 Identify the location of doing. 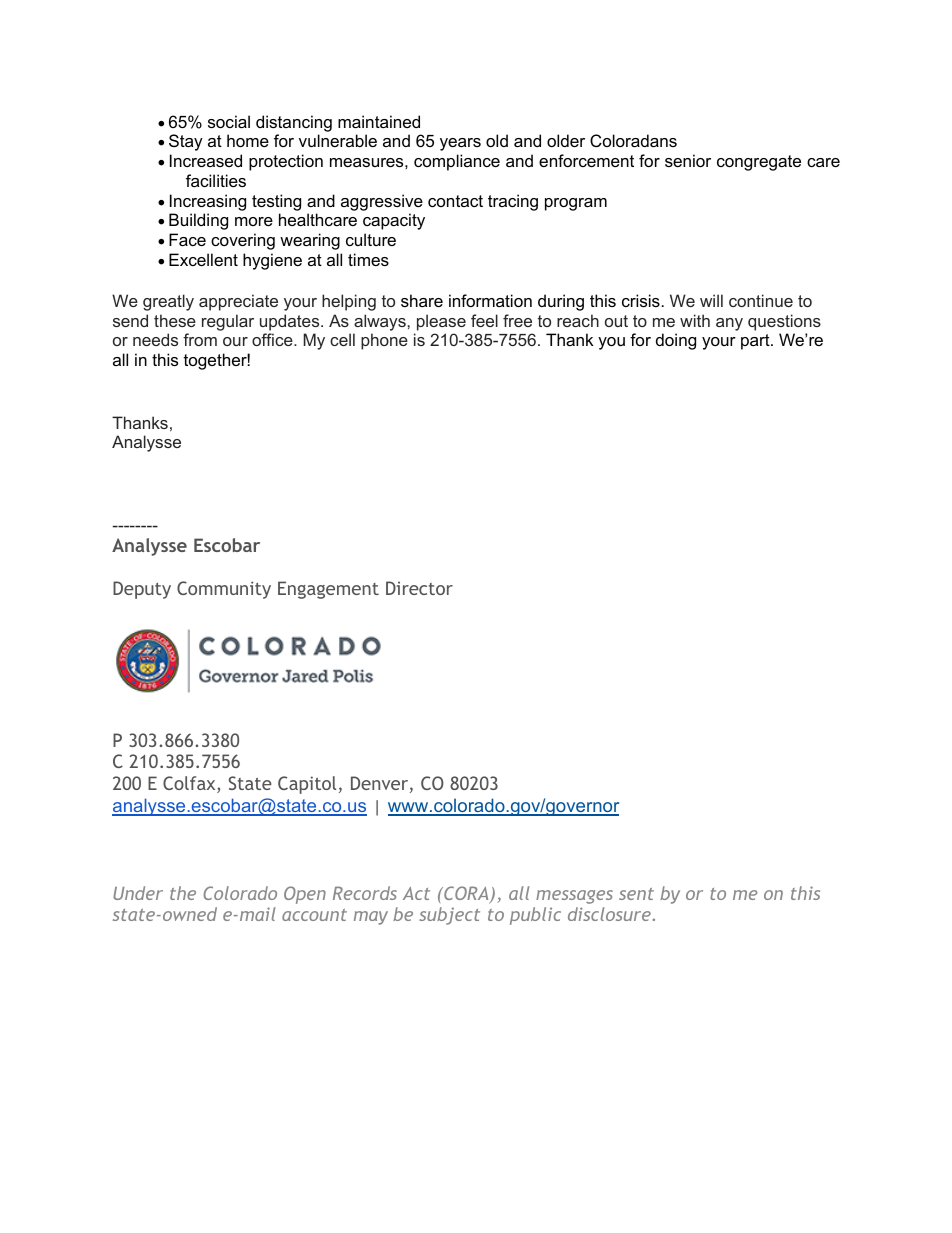
(676, 341).
